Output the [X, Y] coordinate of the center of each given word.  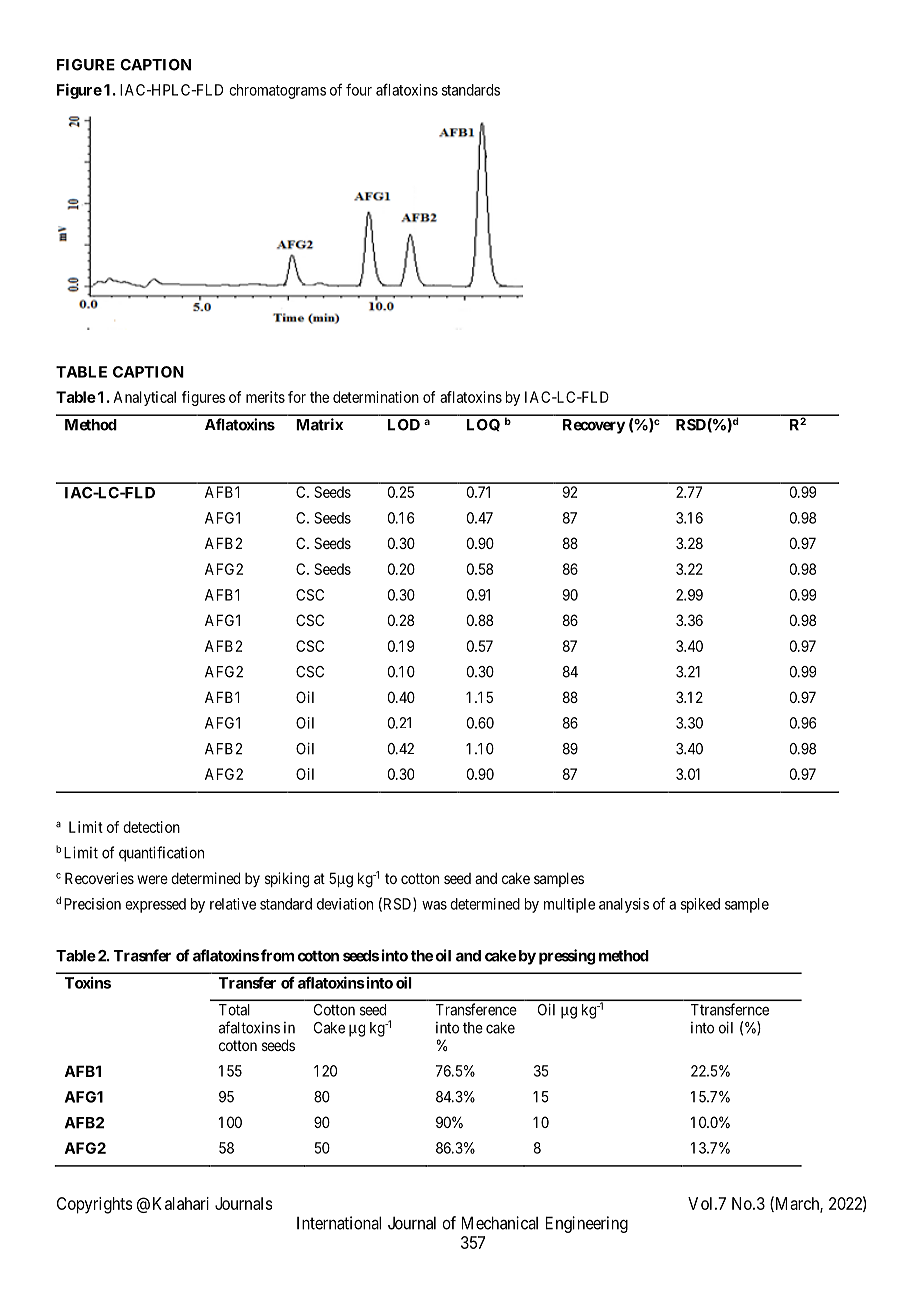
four [359, 89]
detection [151, 827]
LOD [404, 425]
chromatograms [277, 91]
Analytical [144, 398]
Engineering [587, 1224]
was [434, 905]
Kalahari [181, 1203]
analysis [624, 905]
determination [376, 397]
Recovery [594, 426]
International [339, 1223]
